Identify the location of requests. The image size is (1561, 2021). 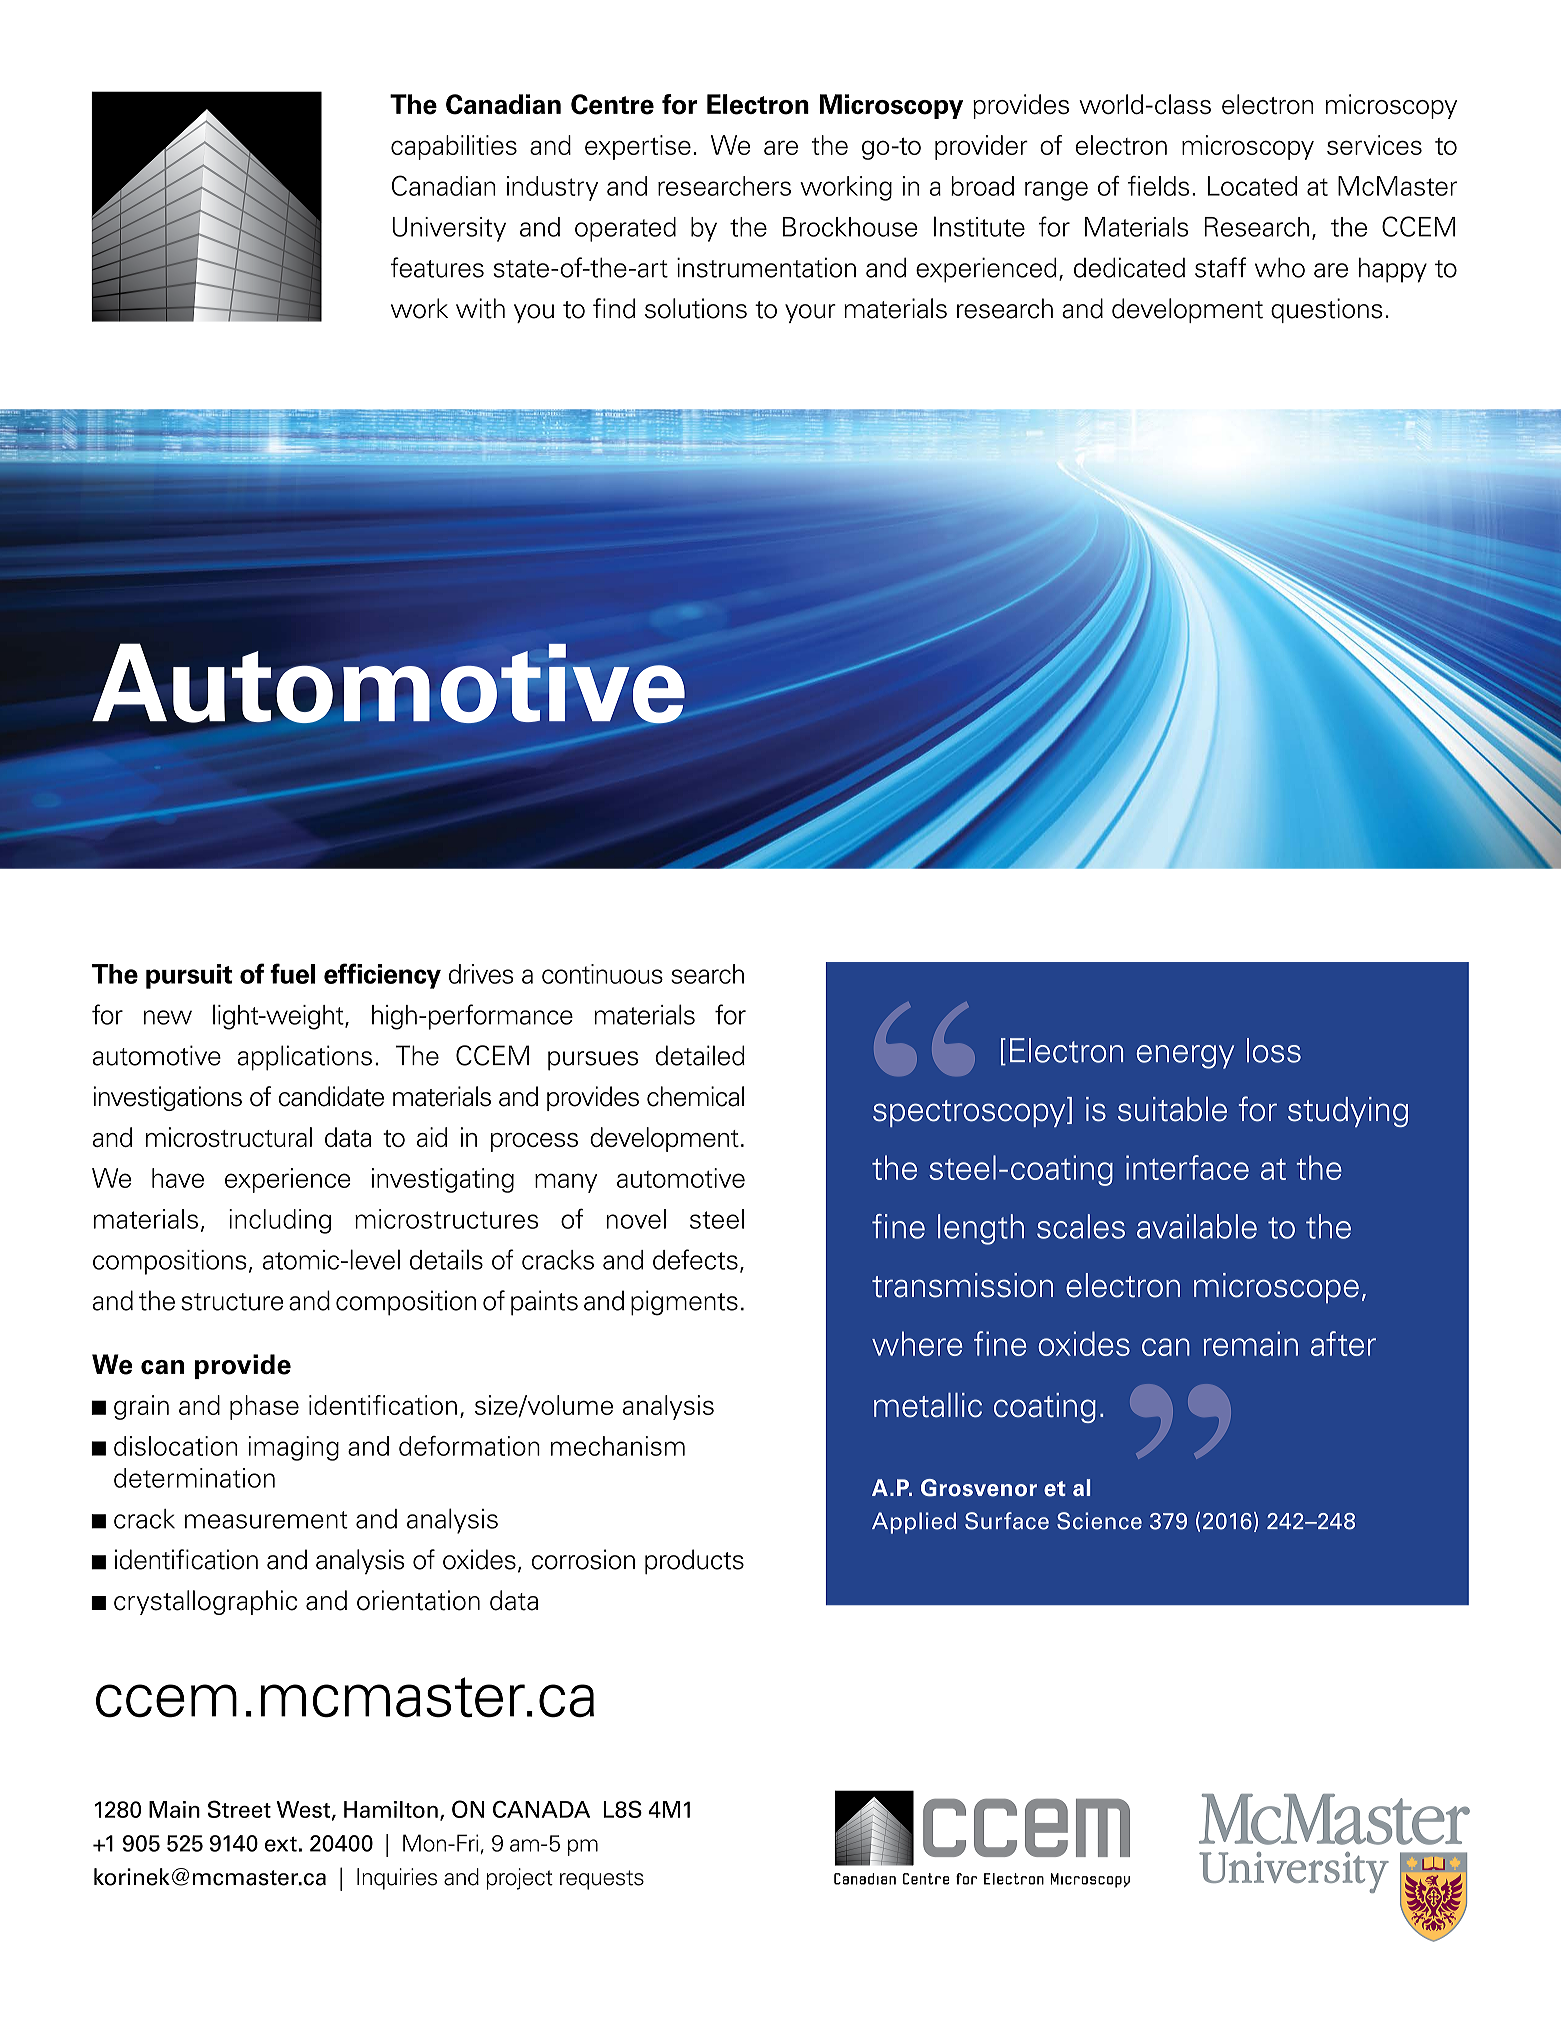
(602, 1880).
